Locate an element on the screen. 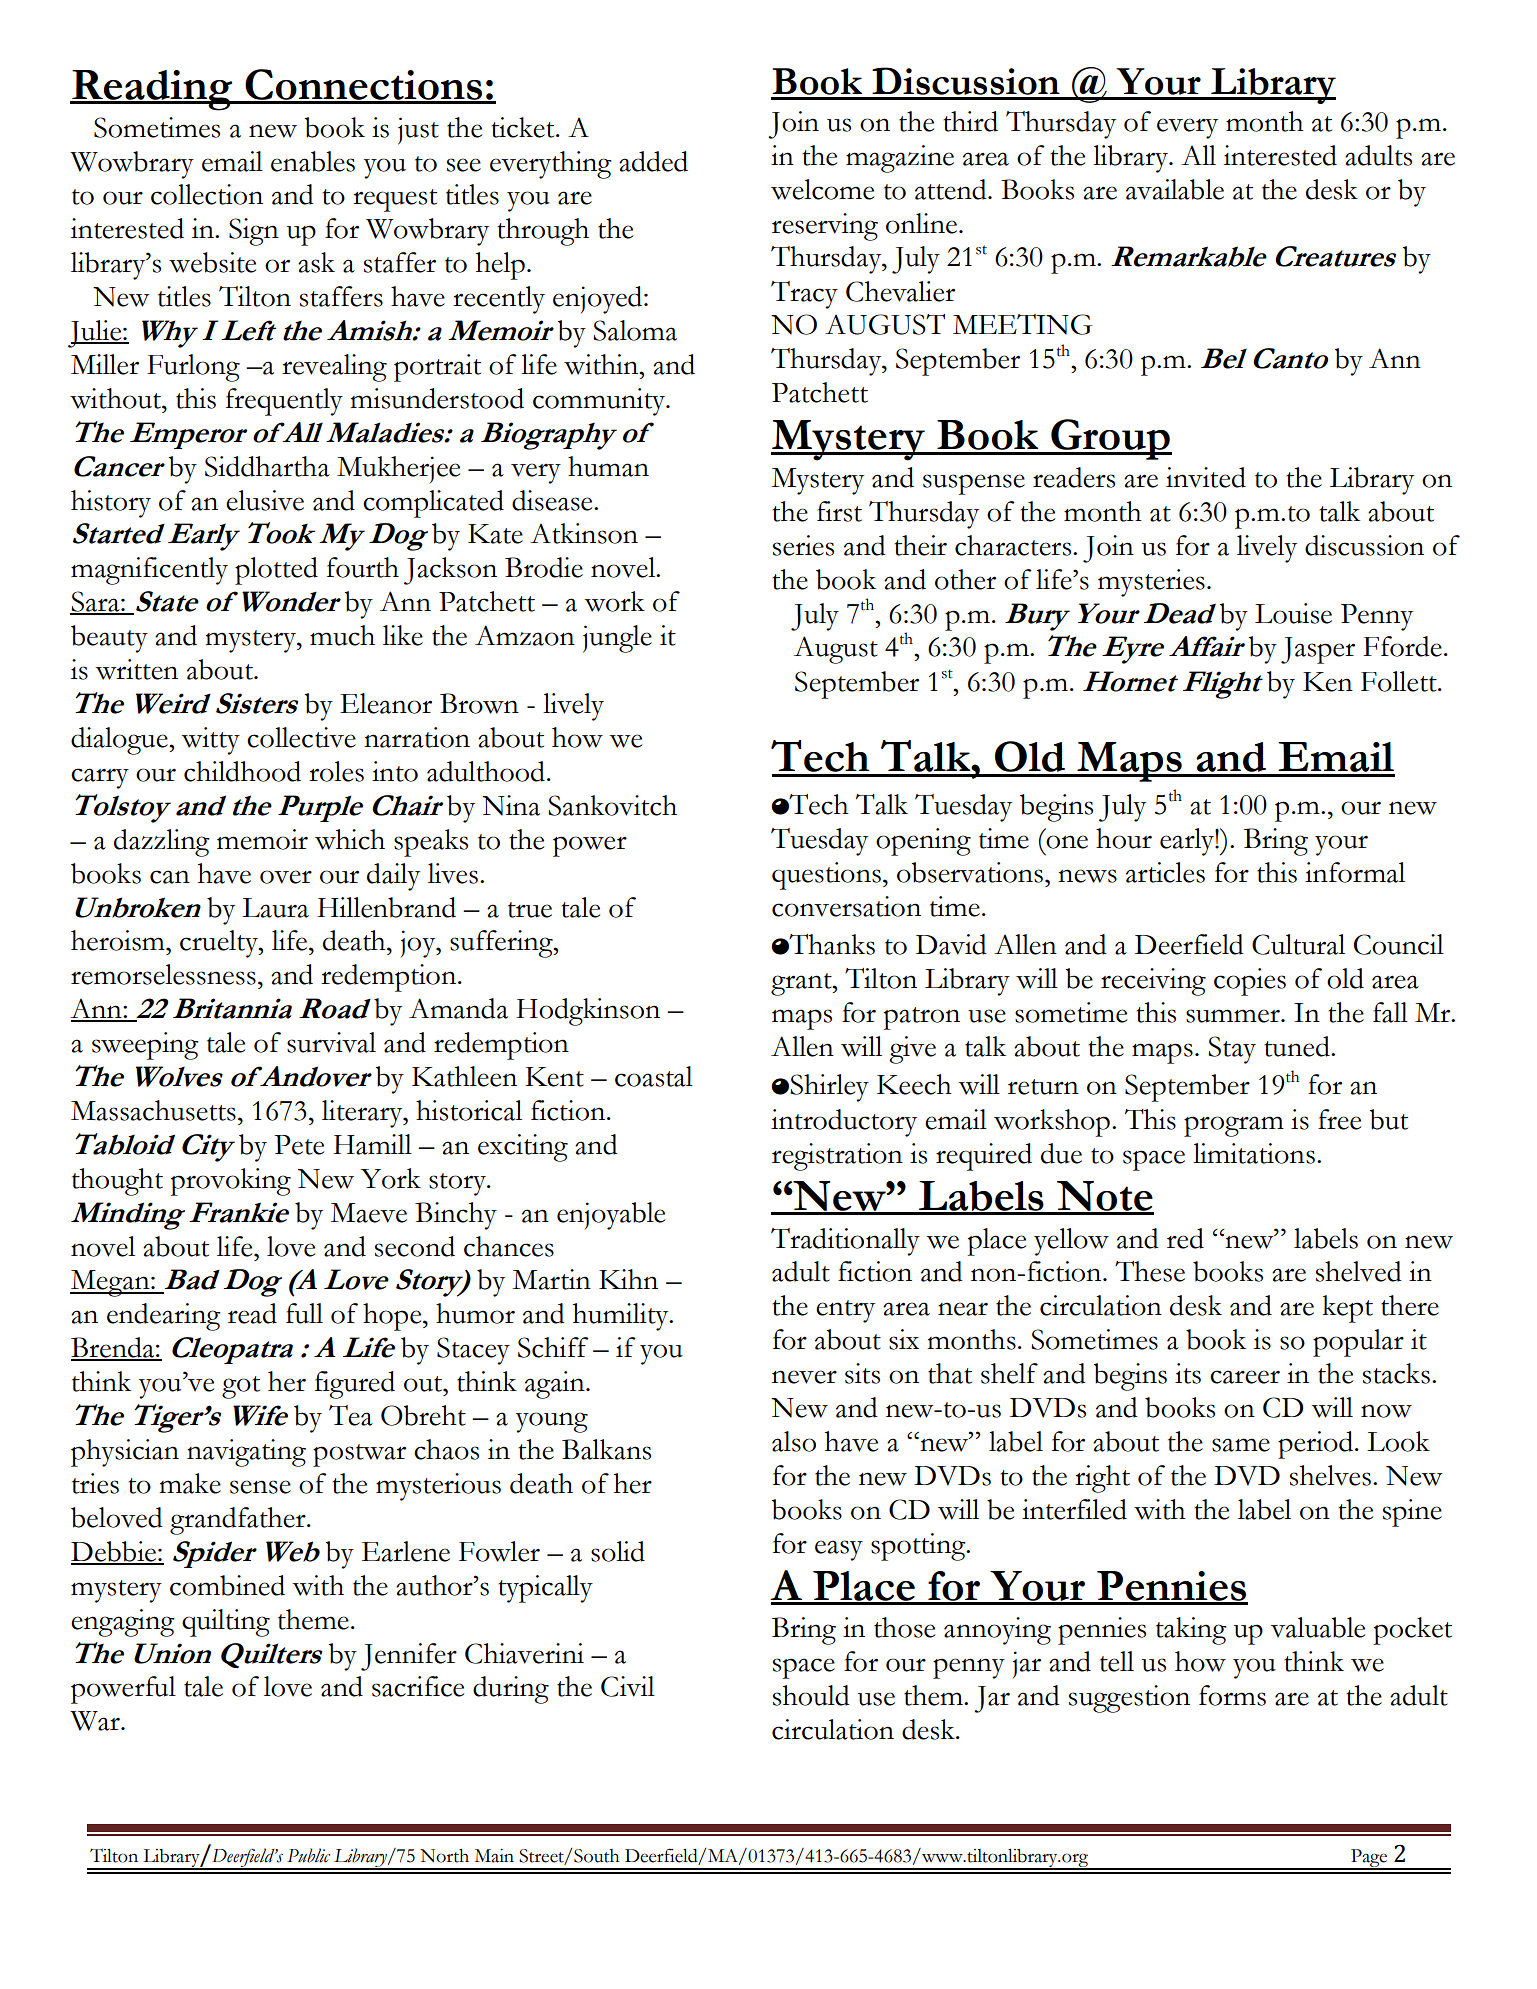  welcome is located at coordinates (822, 189).
